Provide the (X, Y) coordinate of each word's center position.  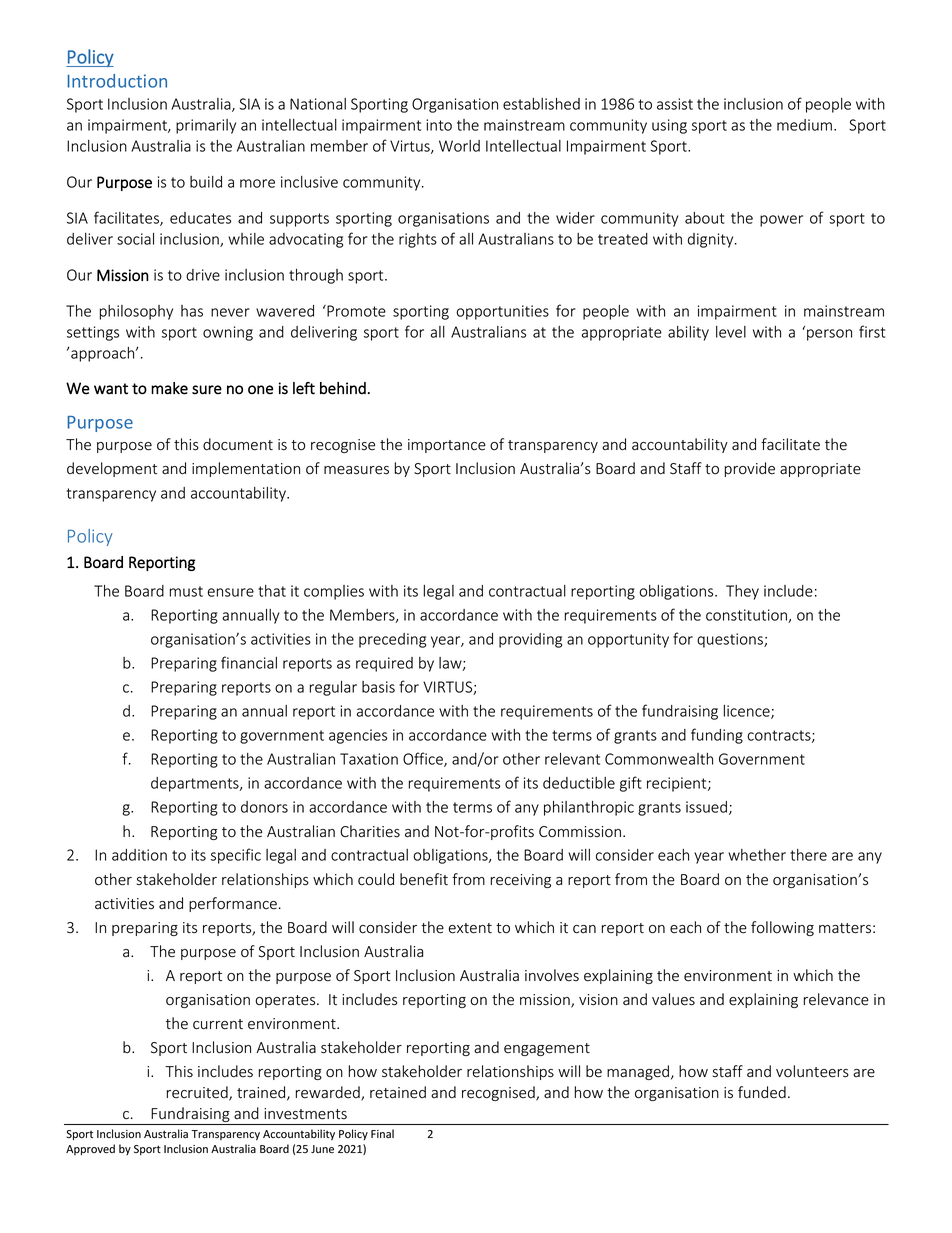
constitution (747, 616)
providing (530, 640)
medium (804, 125)
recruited (198, 1093)
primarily (206, 126)
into (439, 125)
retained (398, 1092)
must (186, 591)
